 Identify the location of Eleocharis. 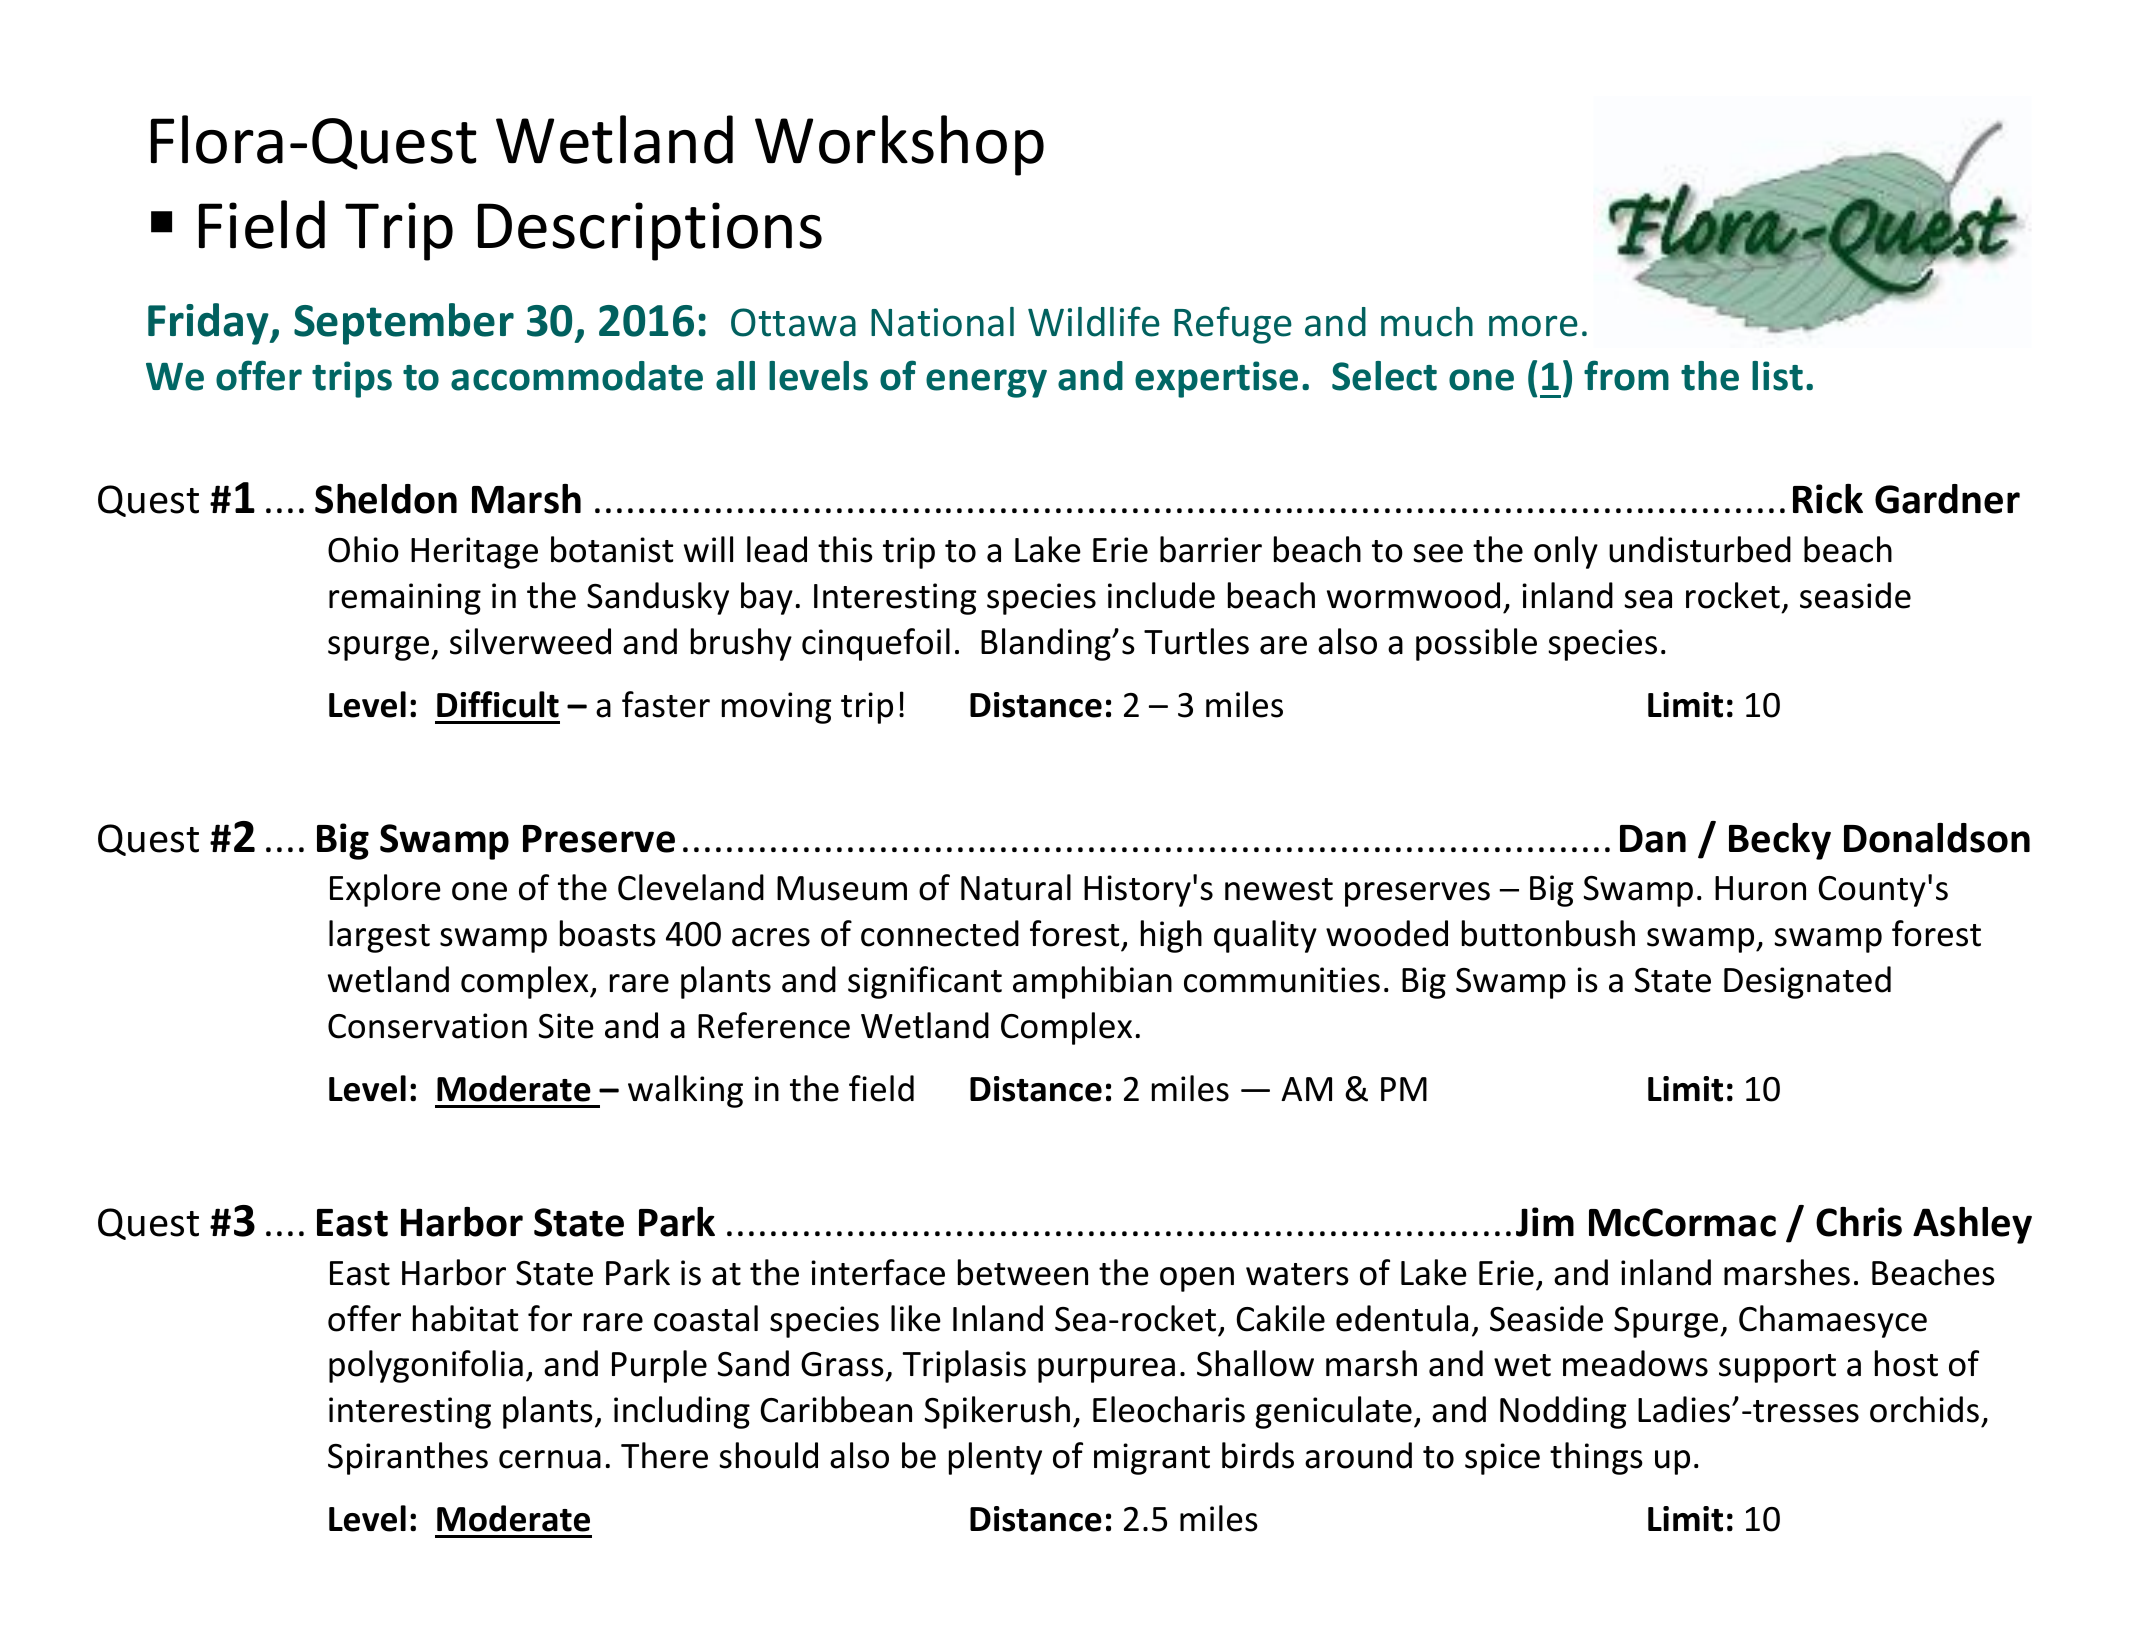
(1169, 1409).
